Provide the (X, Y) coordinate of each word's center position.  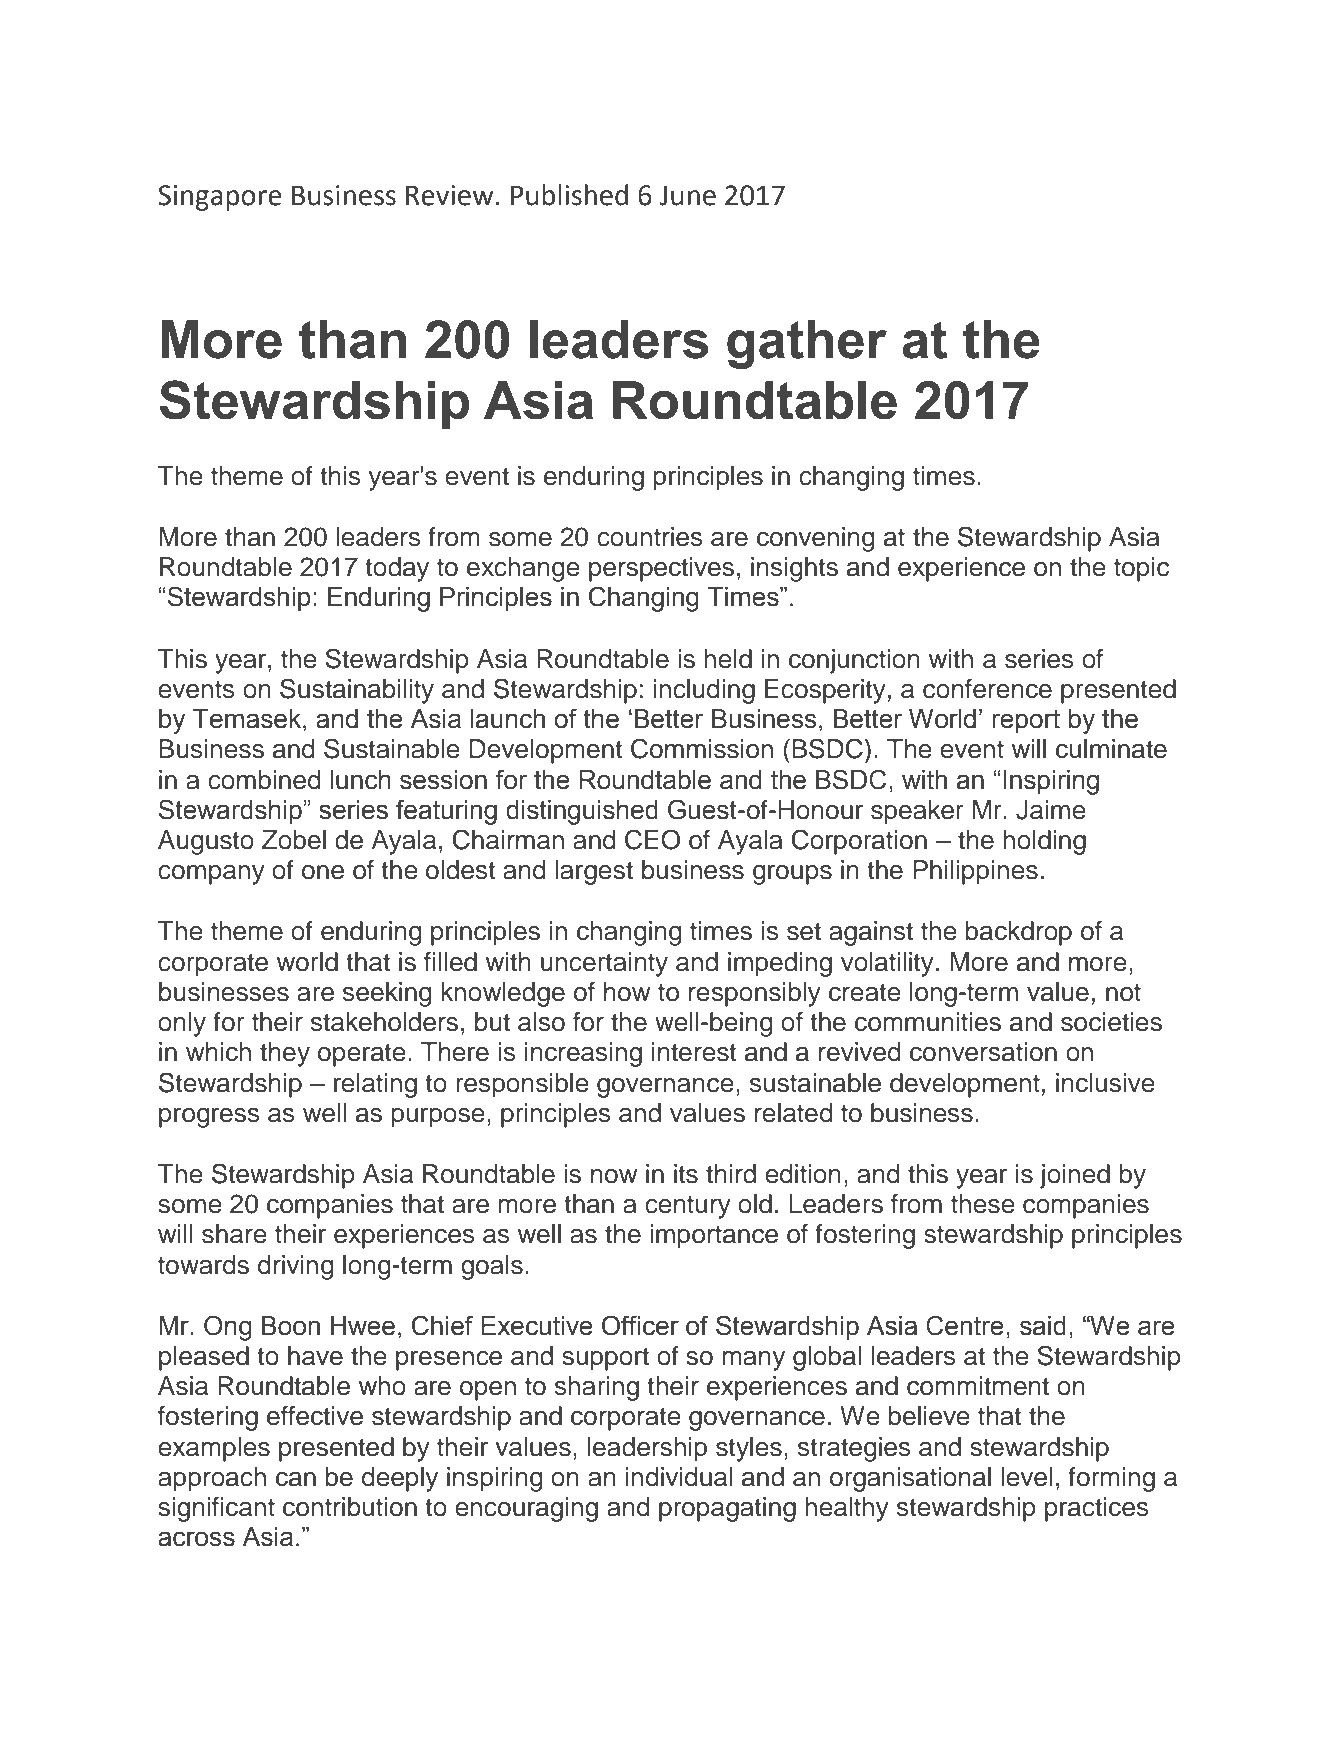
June (687, 195)
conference (987, 689)
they (285, 1054)
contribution (350, 1507)
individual (679, 1477)
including (704, 691)
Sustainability (357, 691)
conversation (983, 1052)
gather (807, 344)
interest (694, 1052)
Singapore (220, 198)
